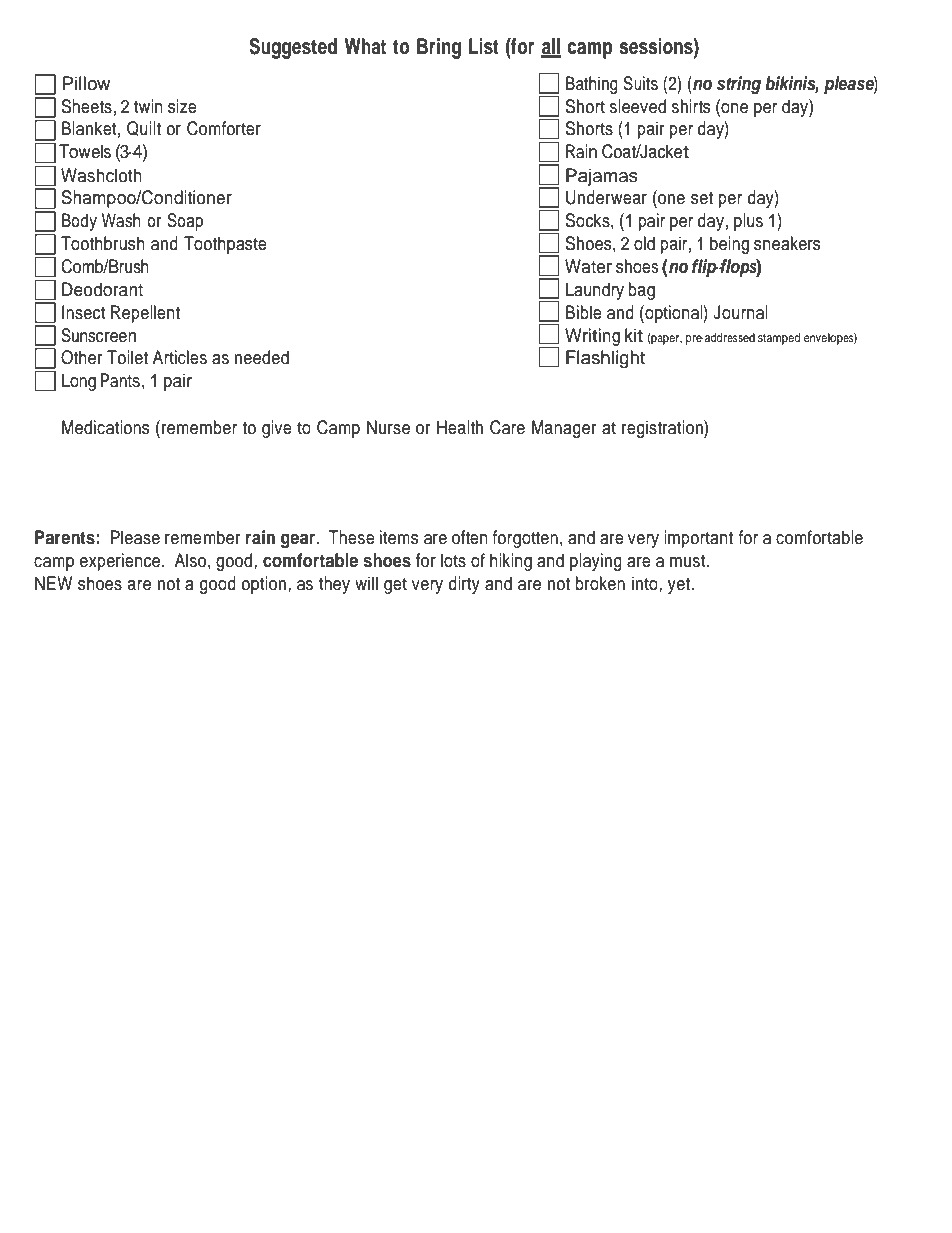  I want to click on twin, so click(148, 106).
